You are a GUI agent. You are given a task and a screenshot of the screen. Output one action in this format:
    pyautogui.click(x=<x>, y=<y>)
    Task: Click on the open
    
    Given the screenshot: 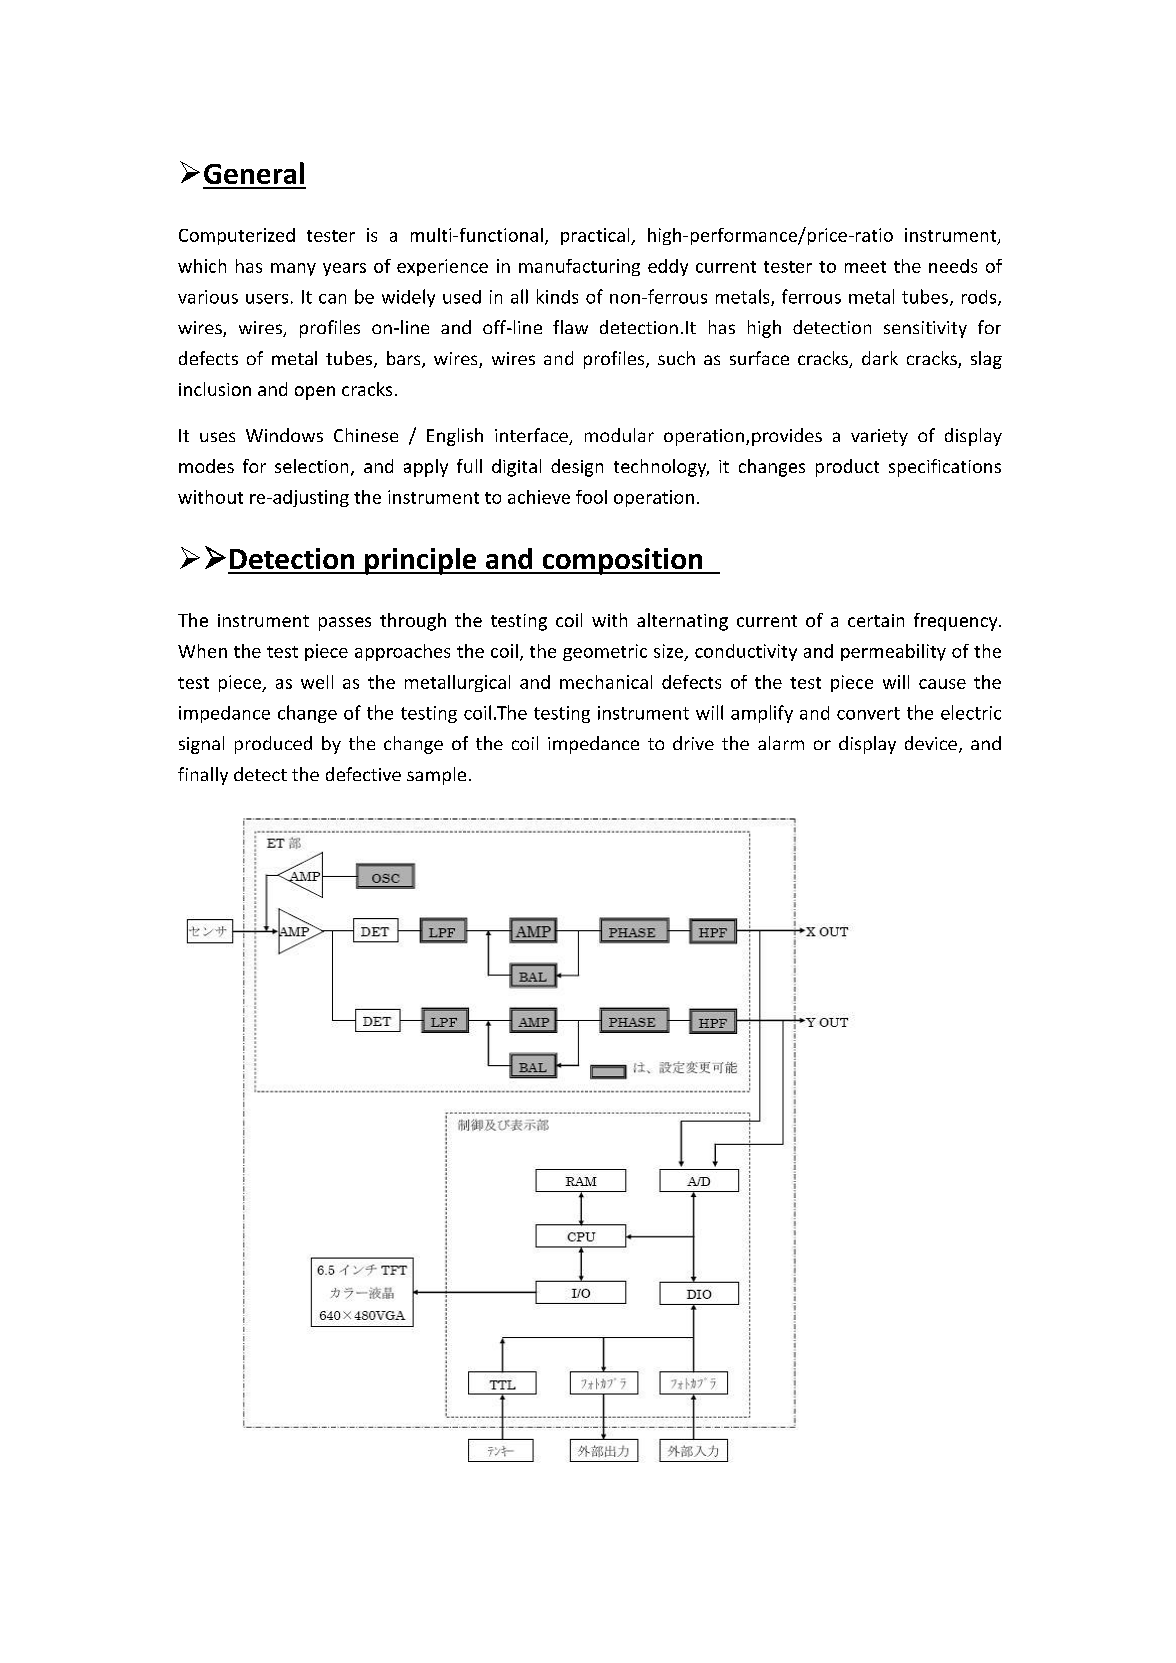 What is the action you would take?
    pyautogui.click(x=315, y=393)
